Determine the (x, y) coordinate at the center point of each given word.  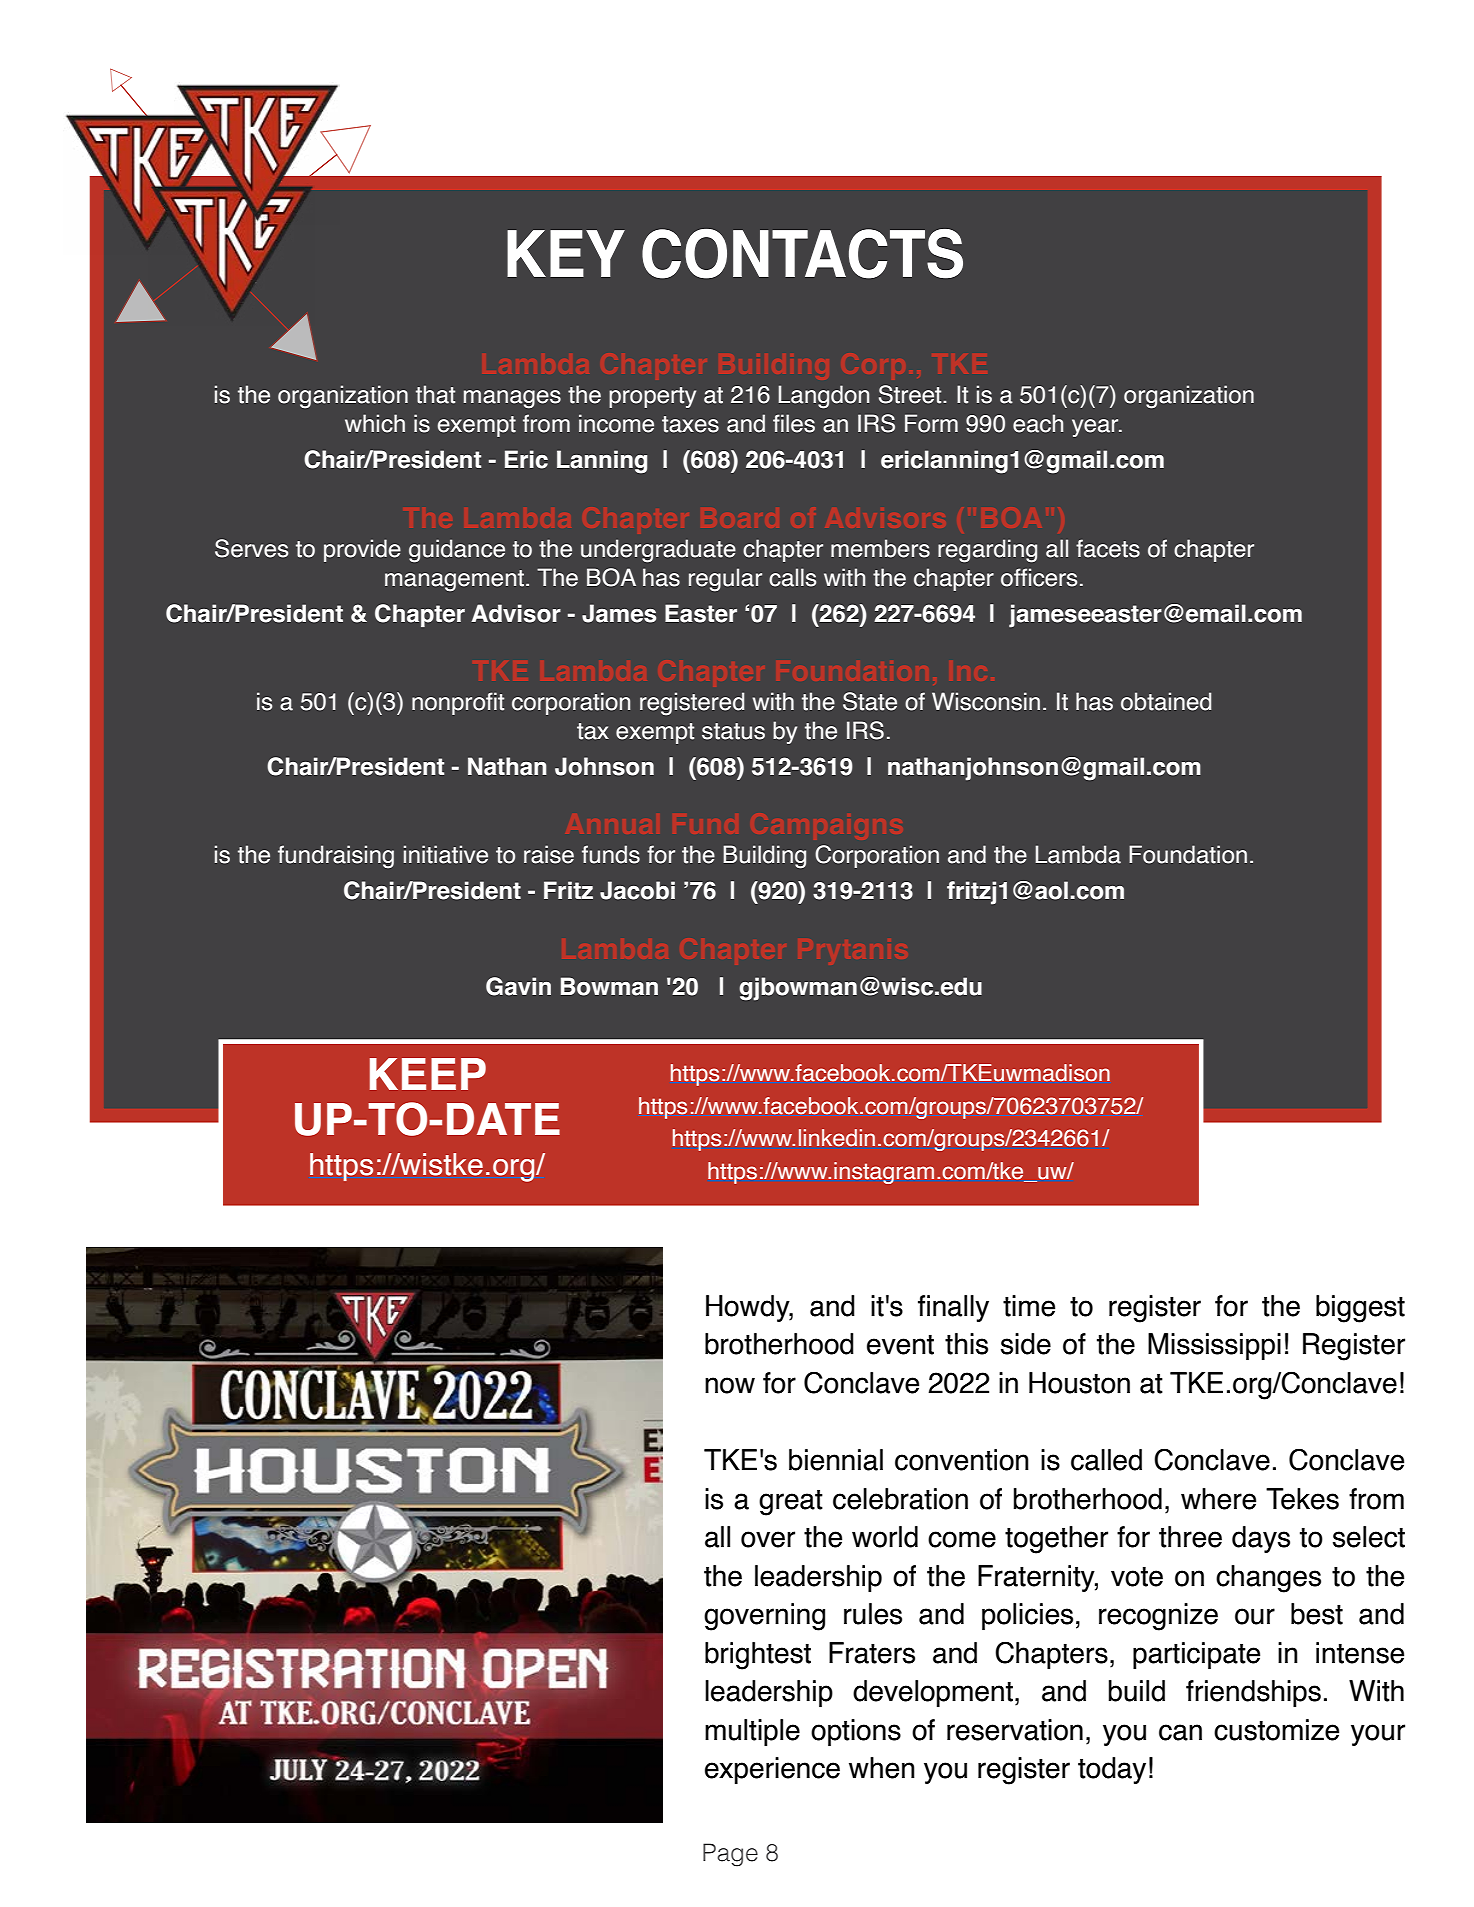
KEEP (428, 1074)
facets (1108, 548)
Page (730, 1855)
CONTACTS (802, 254)
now (730, 1385)
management (454, 581)
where (1218, 1499)
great (791, 1503)
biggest (1360, 1309)
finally (953, 1308)
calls (792, 577)
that (435, 394)
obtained (1166, 701)
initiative (446, 854)
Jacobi (637, 890)
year (1096, 428)
